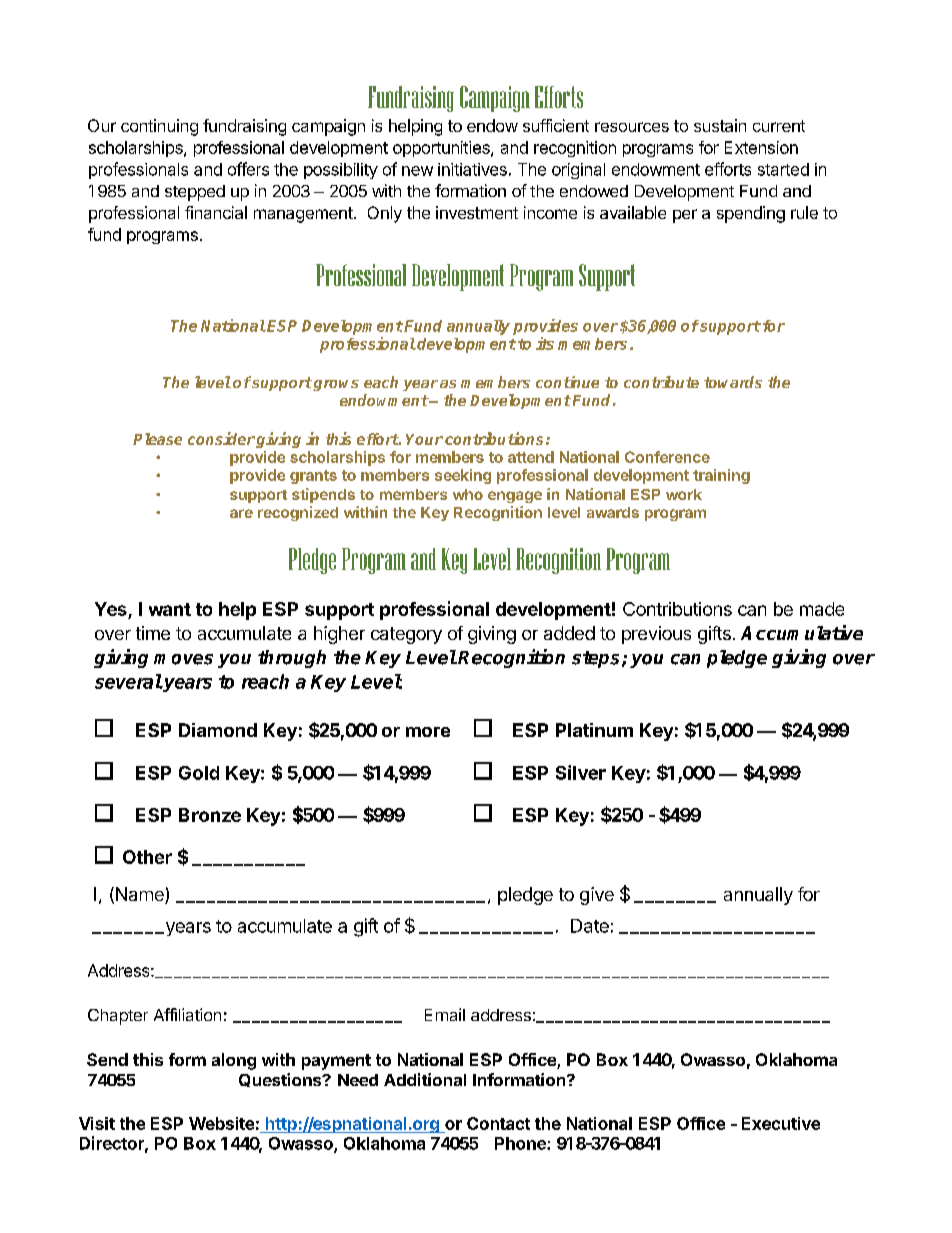  Describe the element at coordinates (761, 147) in the document. I see `Extension` at that location.
